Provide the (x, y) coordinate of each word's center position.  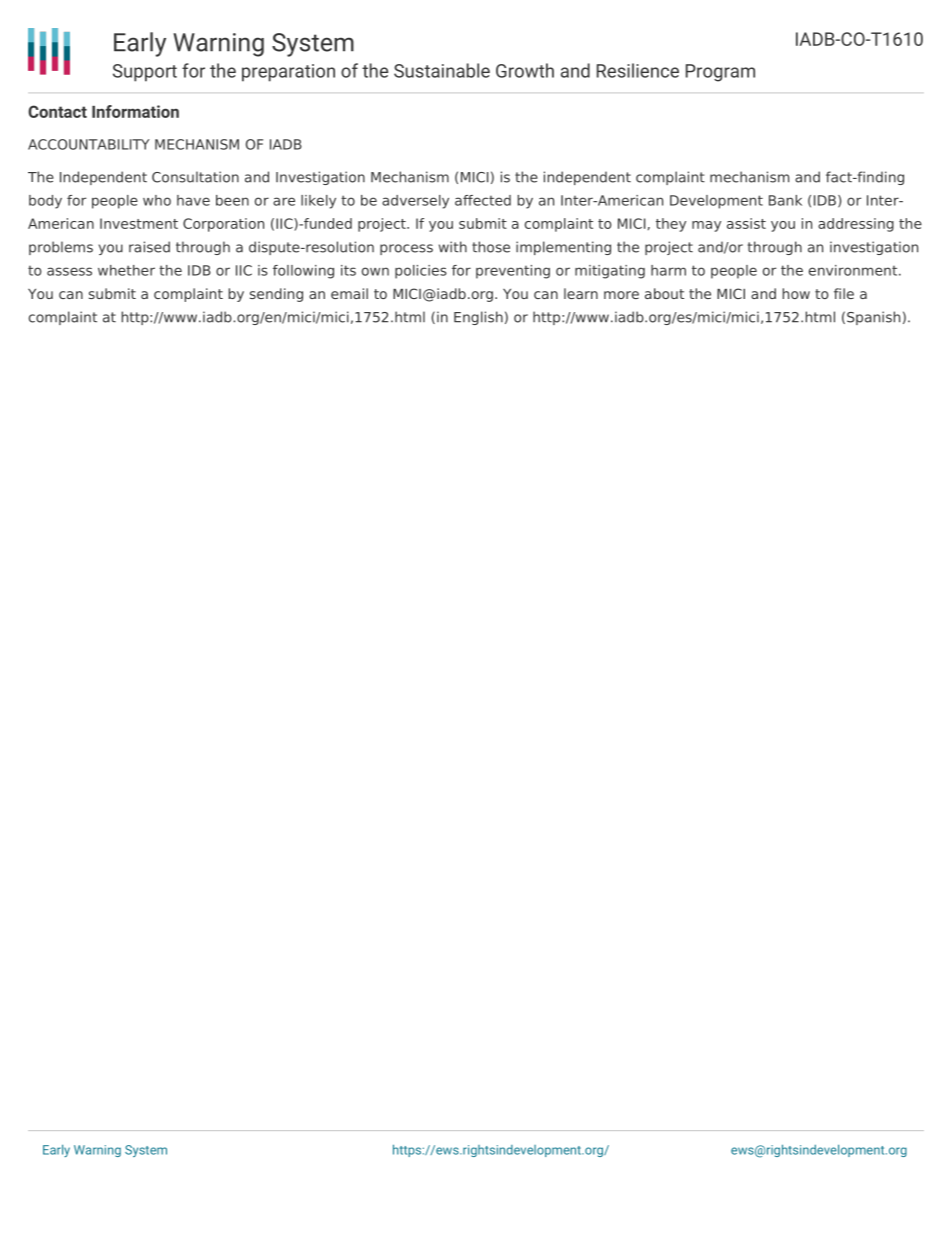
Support (145, 73)
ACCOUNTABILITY (89, 144)
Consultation (195, 177)
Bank (785, 200)
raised (149, 247)
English (478, 318)
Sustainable (442, 70)
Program (720, 73)
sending (276, 295)
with (453, 247)
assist (746, 223)
